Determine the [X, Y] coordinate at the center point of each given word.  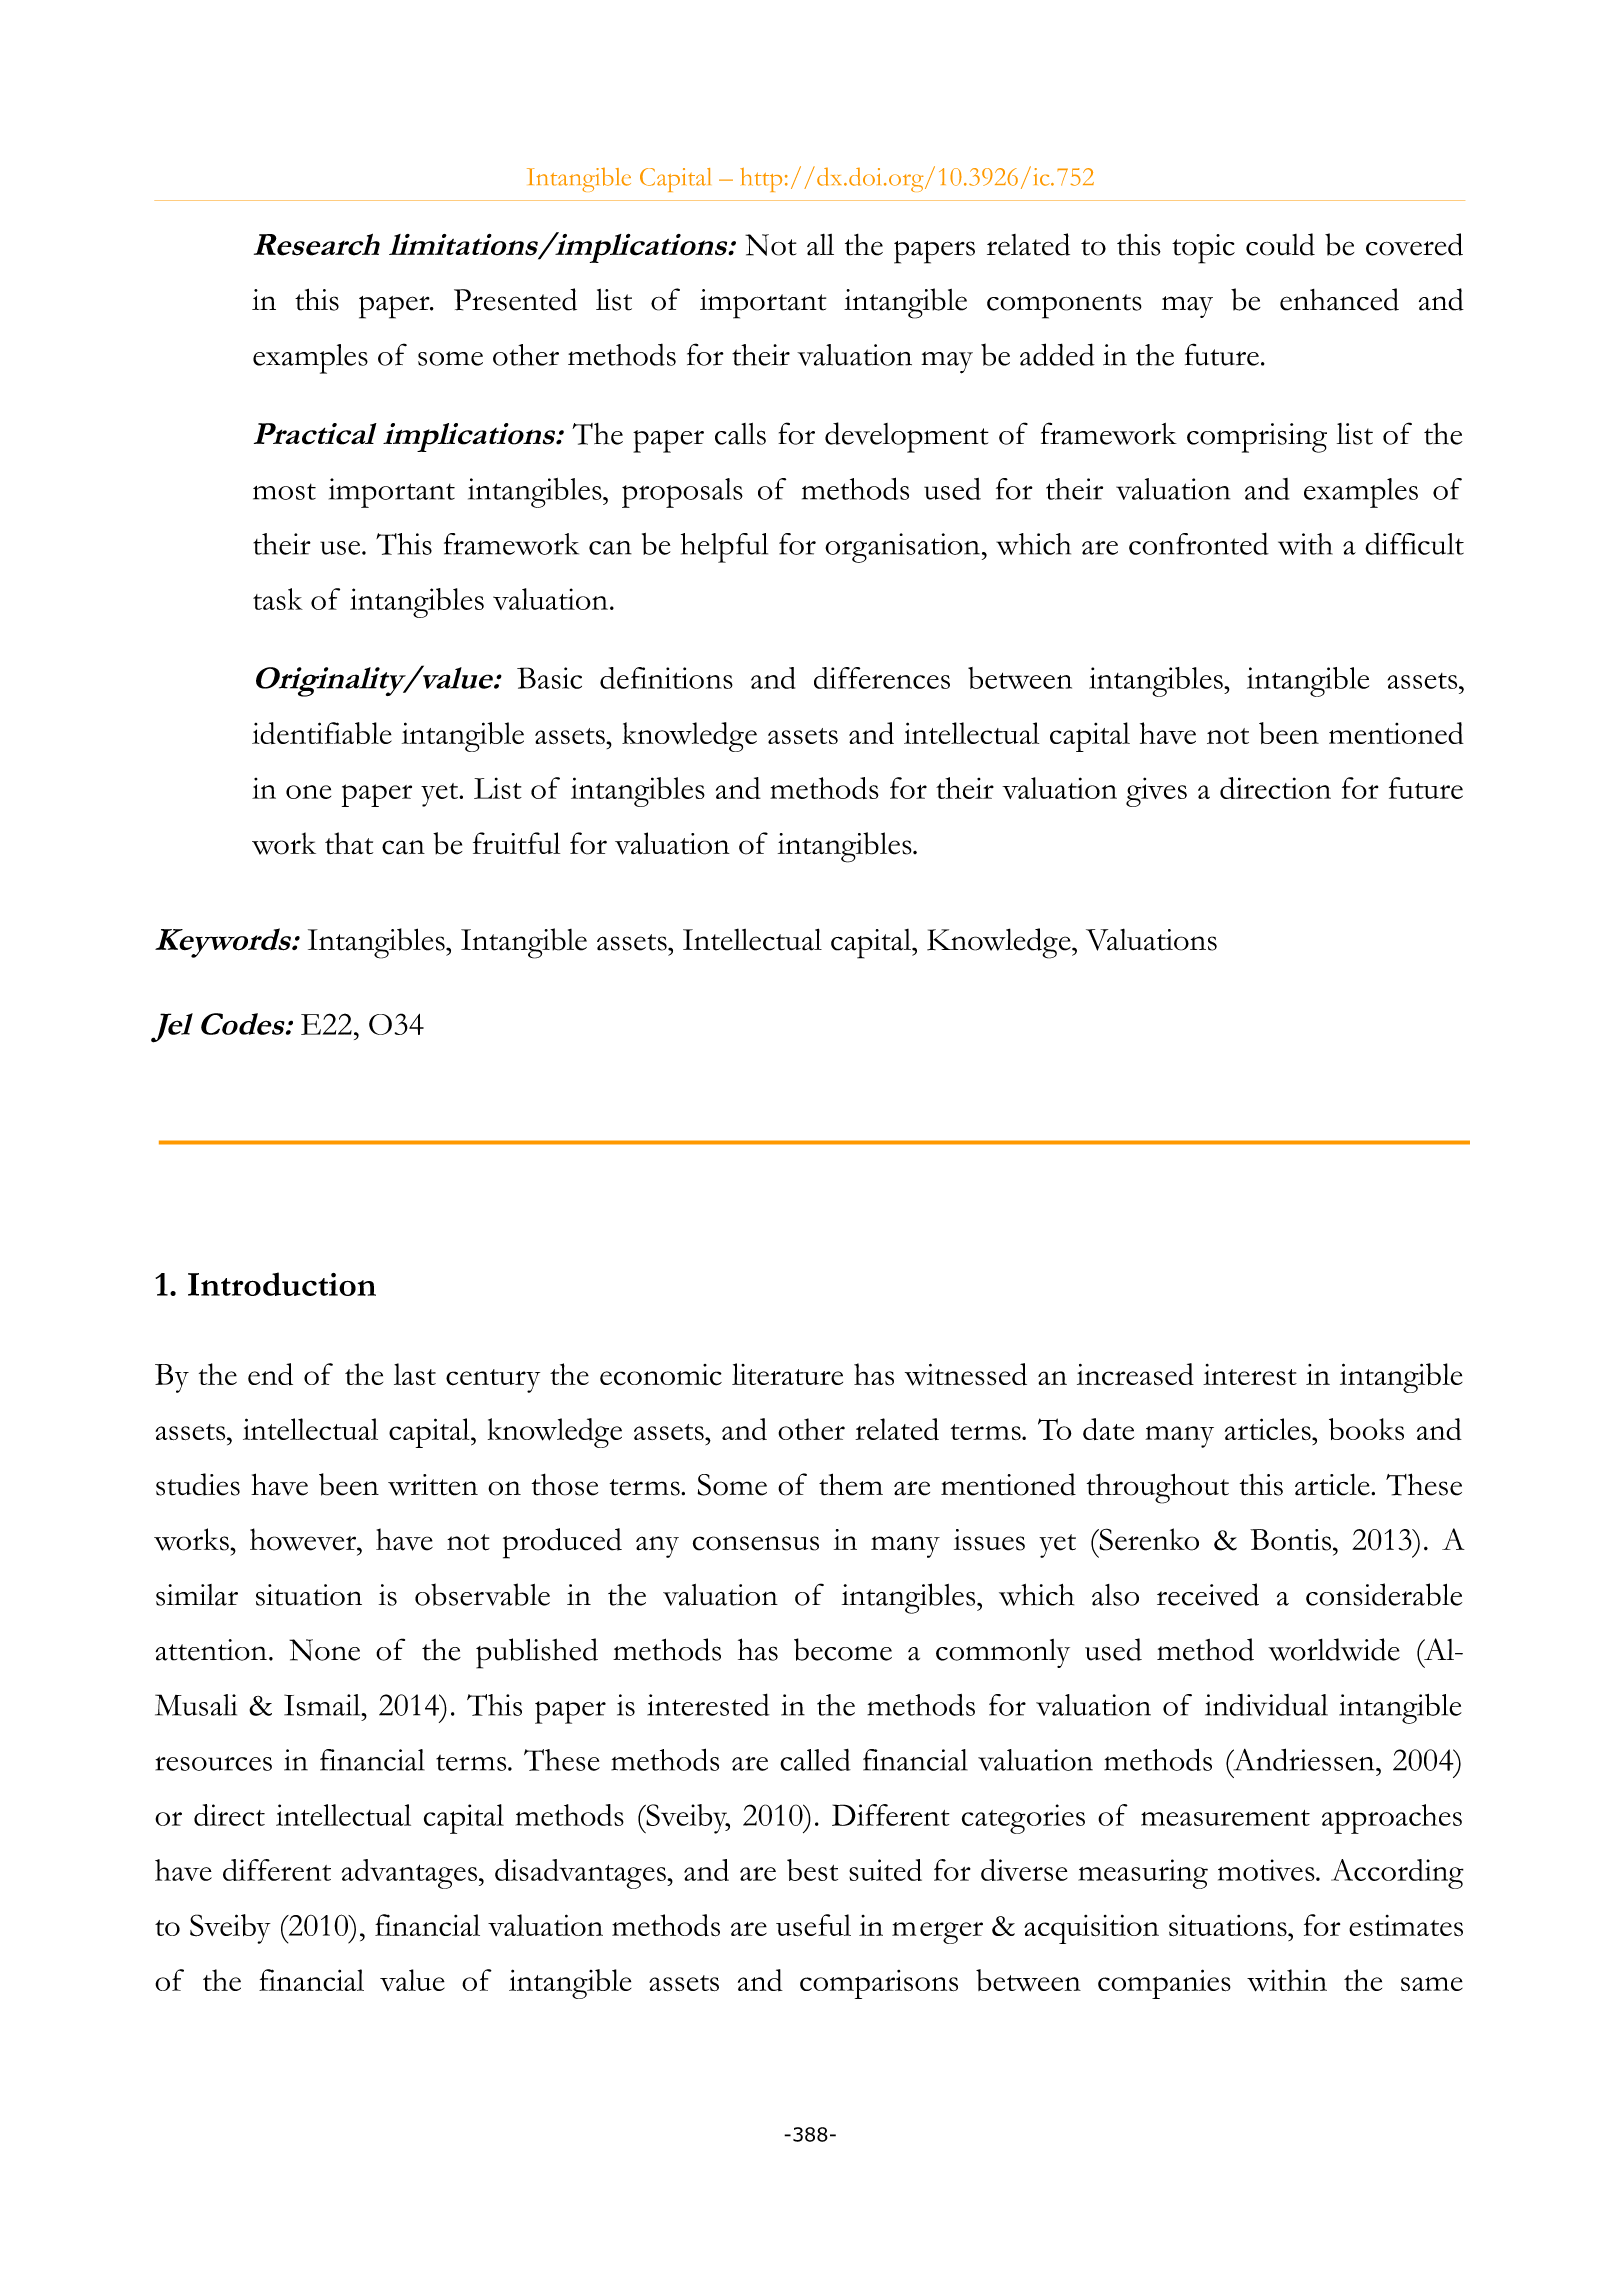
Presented [515, 299]
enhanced [1339, 299]
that [349, 843]
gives [1156, 792]
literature [787, 1374]
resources [213, 1763]
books [1366, 1429]
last [415, 1374]
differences [882, 678]
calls [740, 434]
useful [813, 1925]
